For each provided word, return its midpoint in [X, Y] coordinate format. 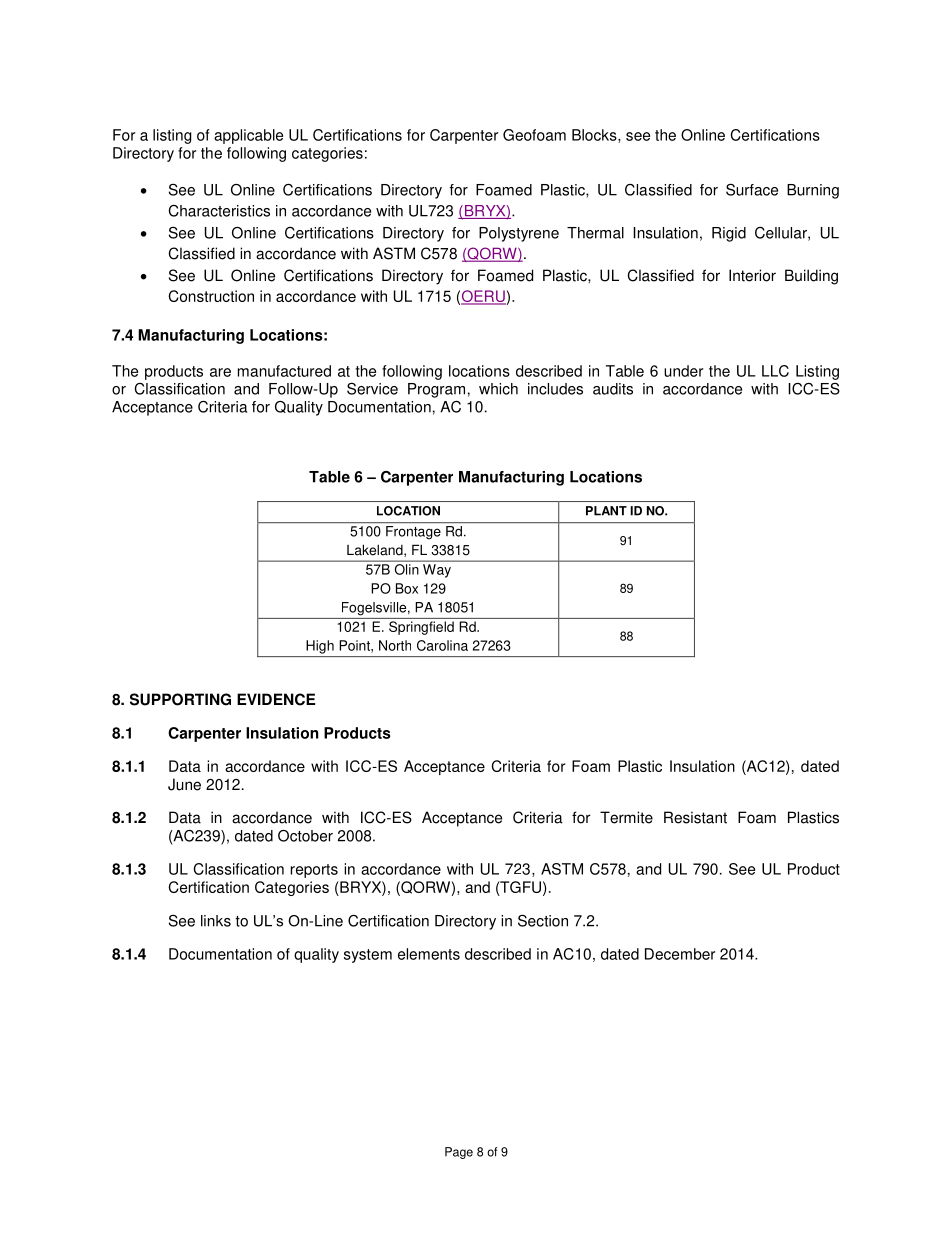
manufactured [284, 371]
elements [429, 954]
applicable [248, 136]
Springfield [421, 628]
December [680, 954]
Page [459, 1153]
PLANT [606, 511]
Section [543, 920]
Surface [752, 189]
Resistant [695, 817]
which [498, 389]
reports [314, 871]
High [320, 647]
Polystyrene [519, 234]
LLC [775, 371]
